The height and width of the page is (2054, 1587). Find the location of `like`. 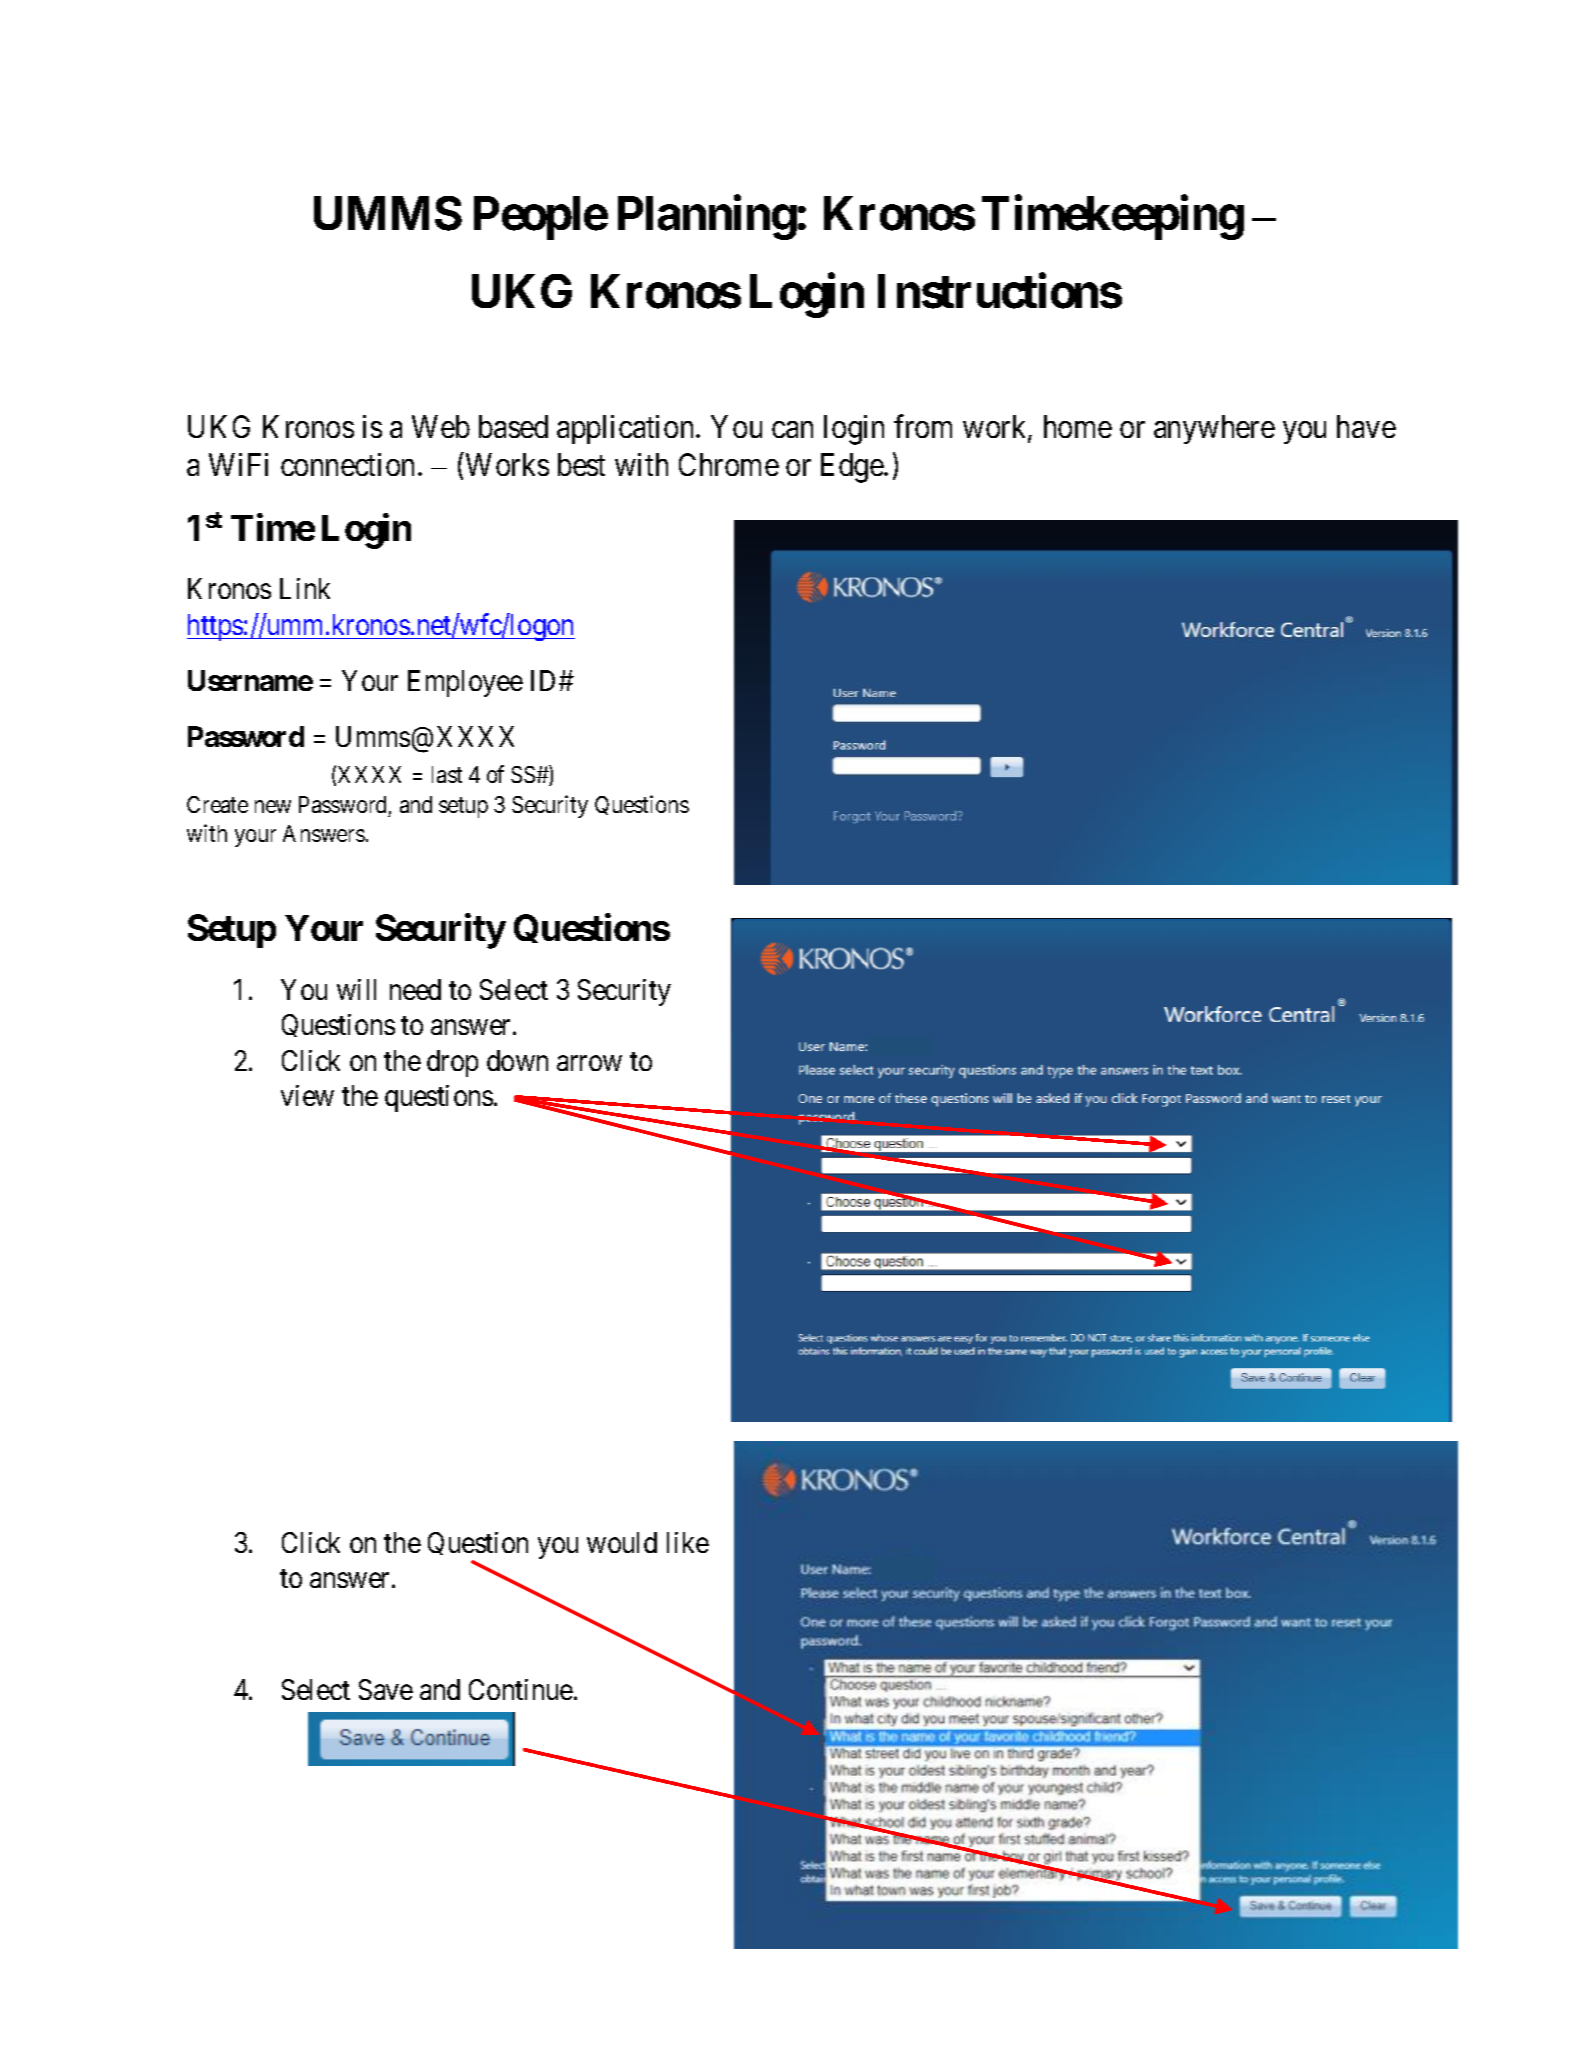

like is located at coordinates (688, 1542).
